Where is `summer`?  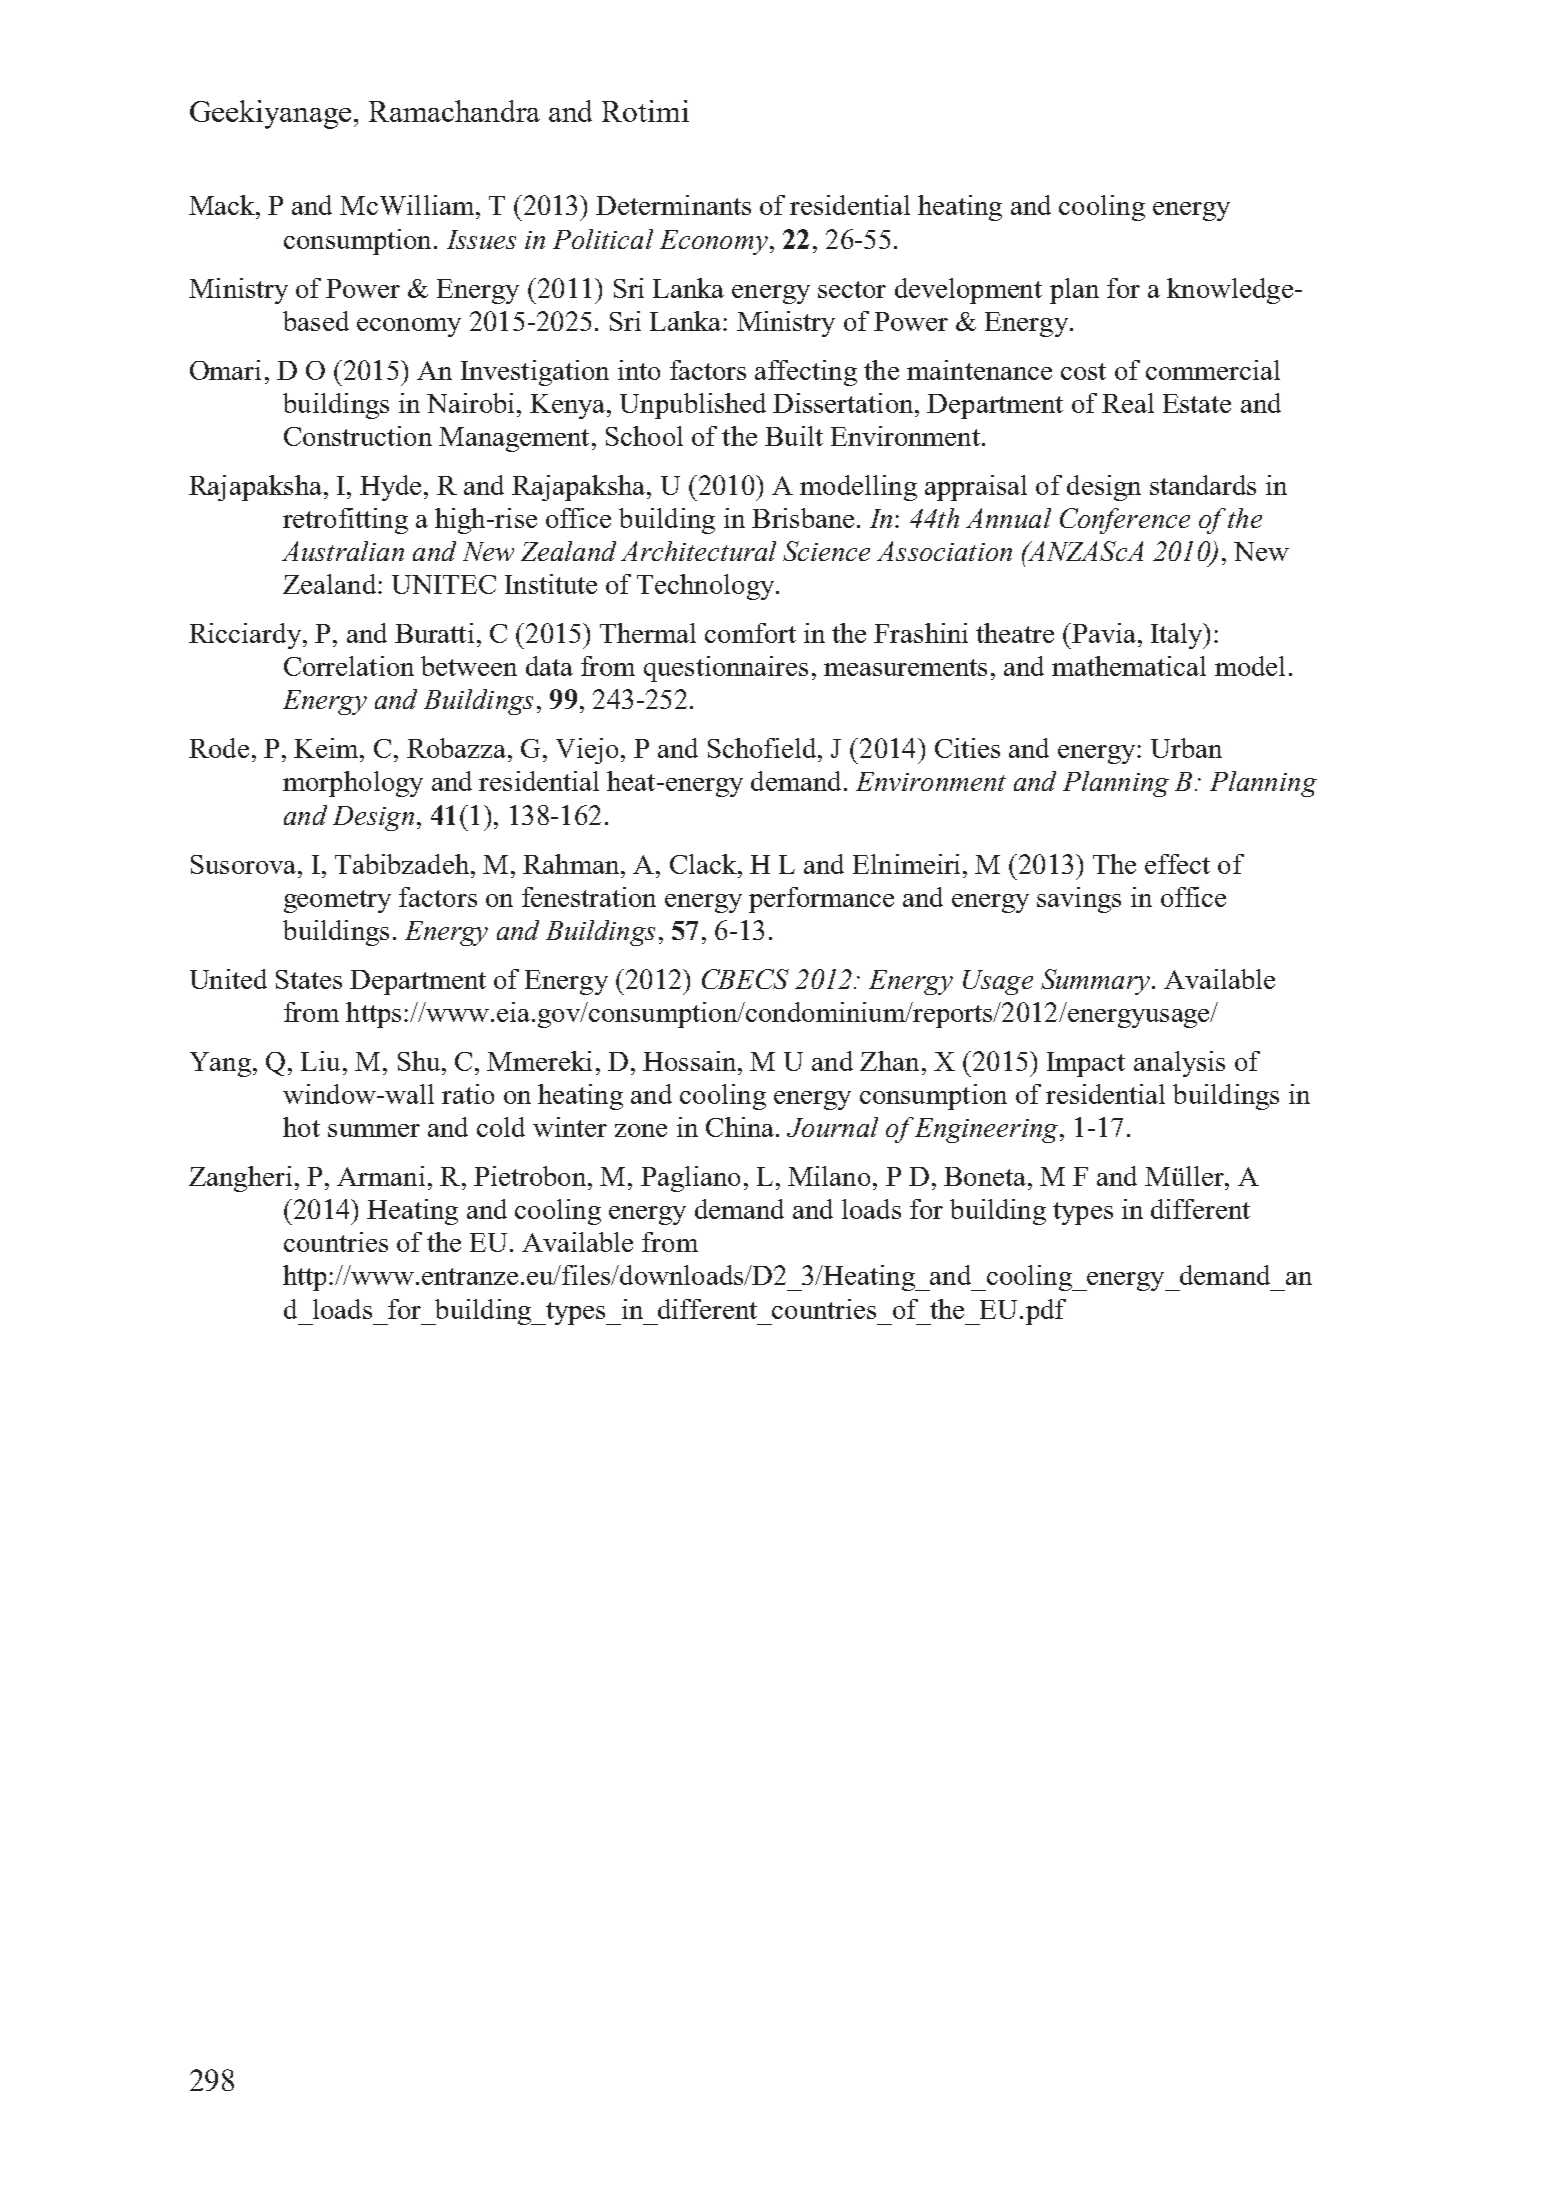
summer is located at coordinates (374, 1130).
